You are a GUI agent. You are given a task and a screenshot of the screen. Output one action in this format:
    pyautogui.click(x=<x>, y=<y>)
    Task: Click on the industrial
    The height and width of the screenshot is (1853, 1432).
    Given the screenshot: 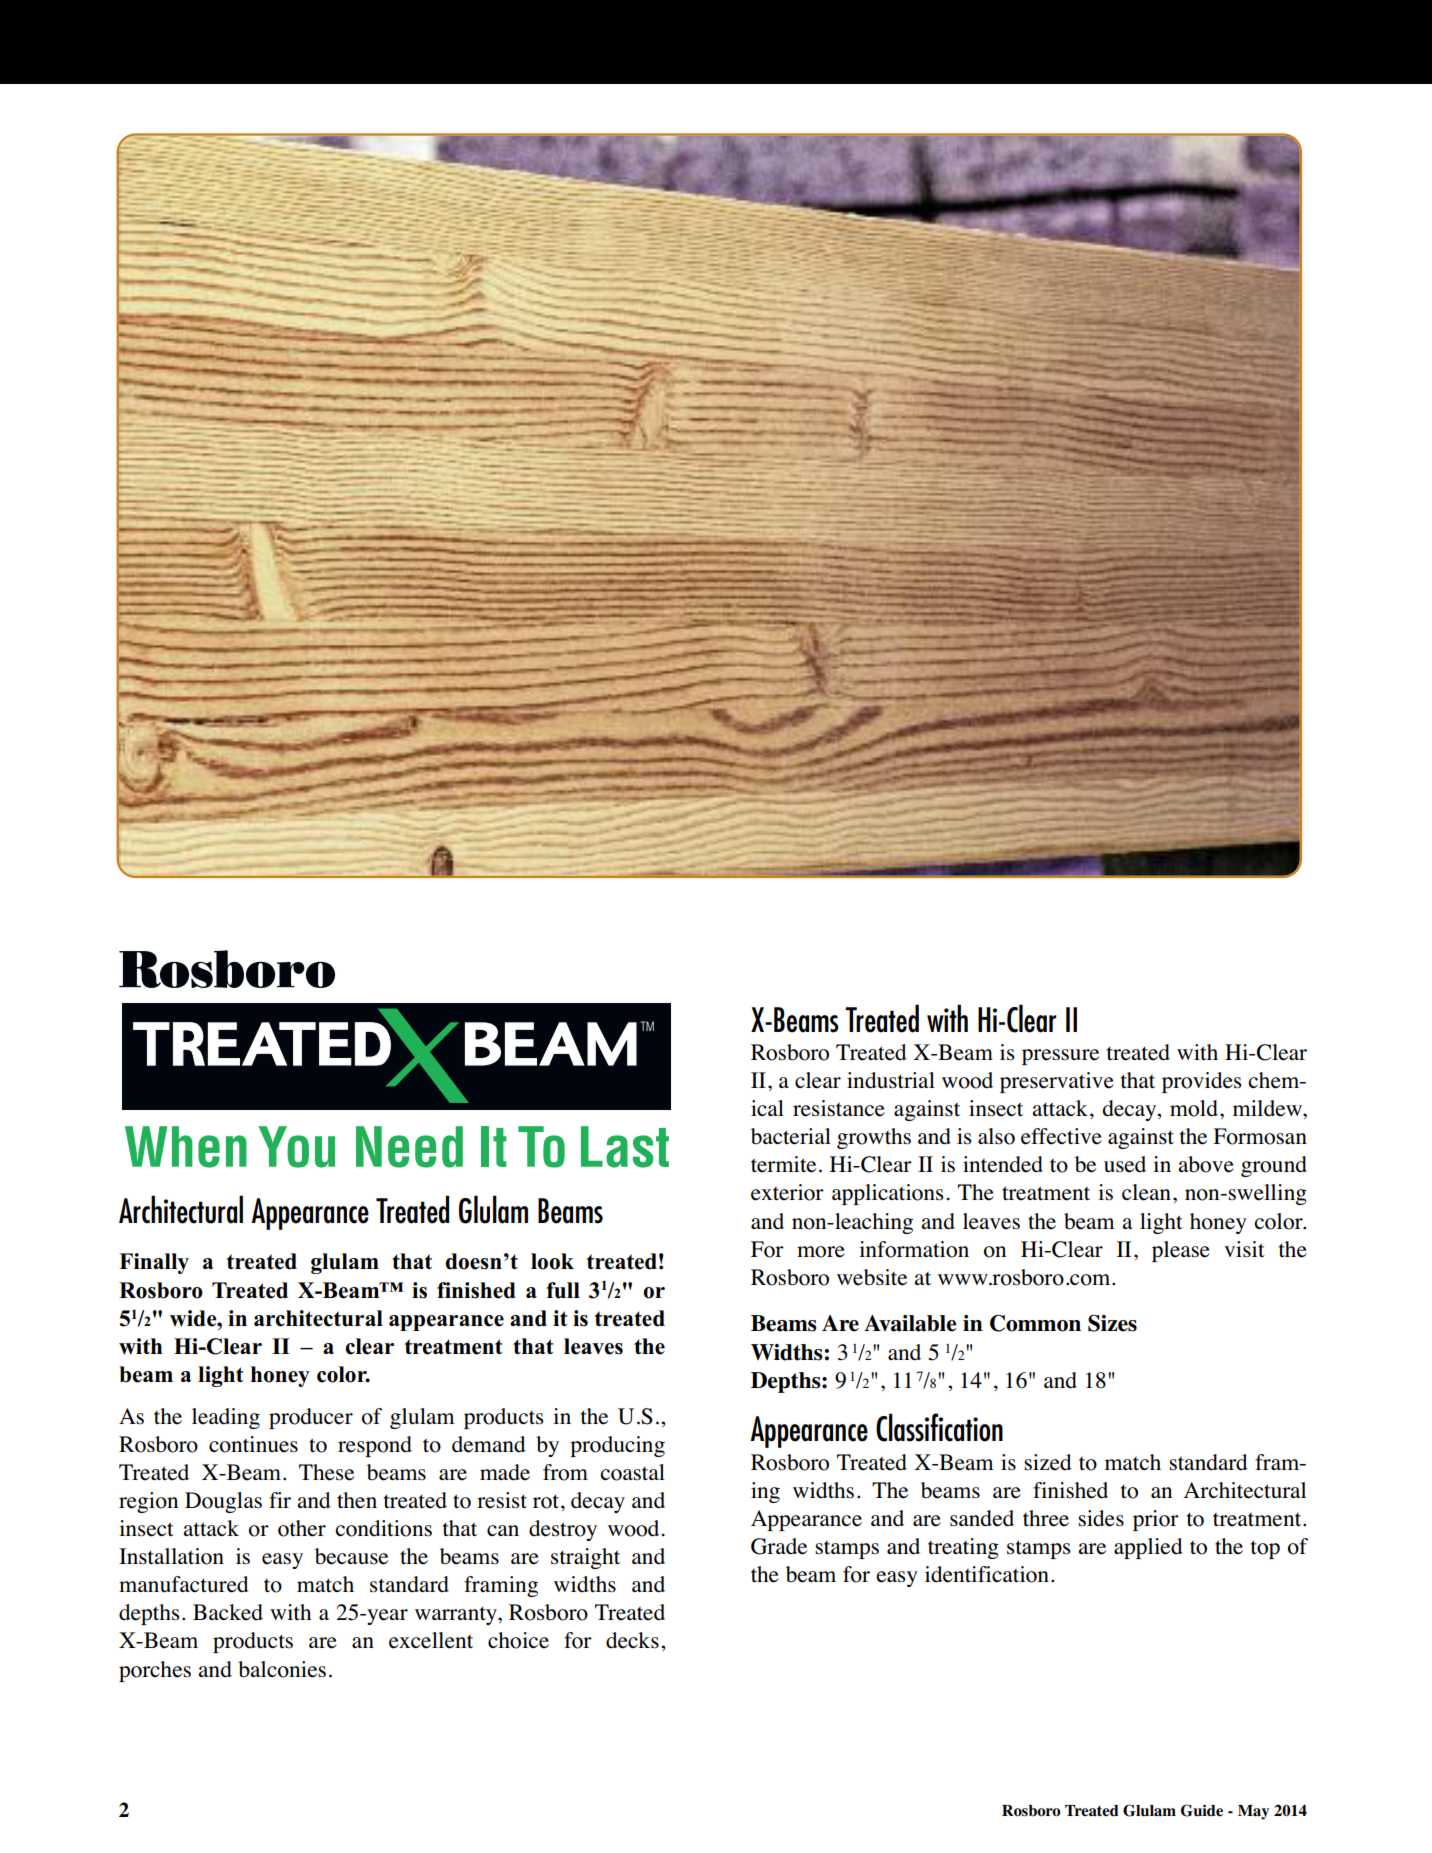 What is the action you would take?
    pyautogui.click(x=891, y=1080)
